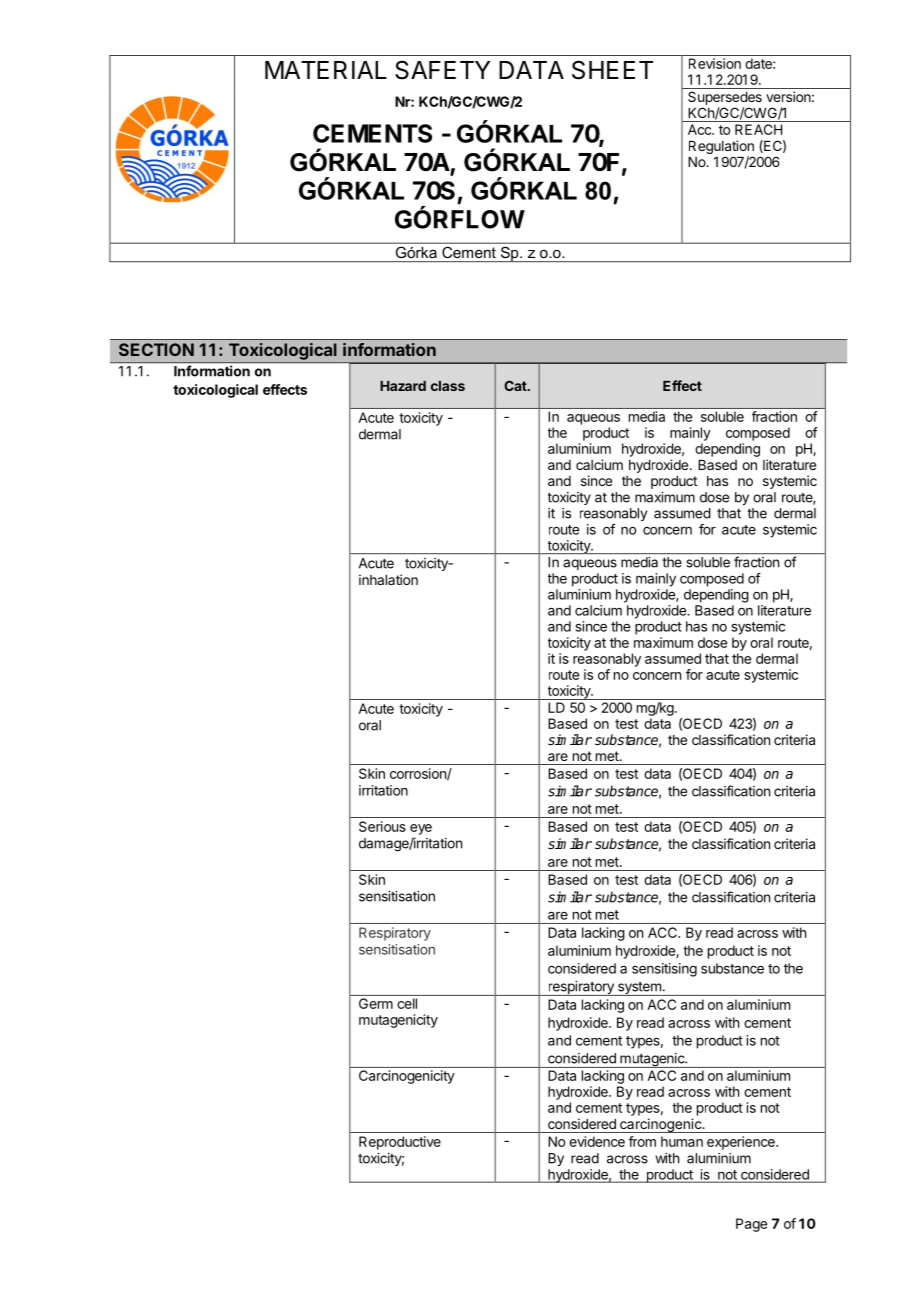 This page has height=1308, width=924. I want to click on SAFETY, so click(442, 70).
